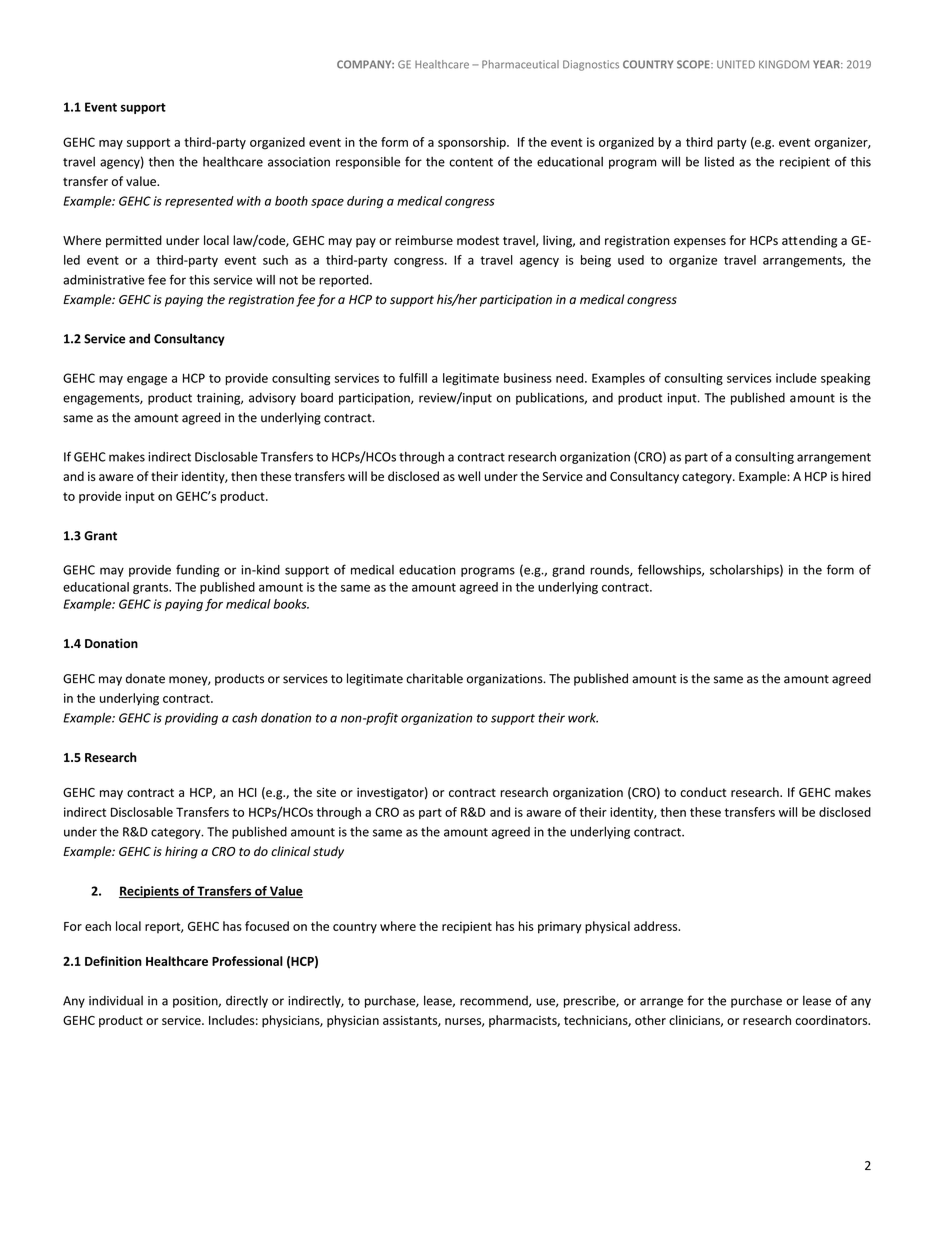 The image size is (952, 1233). I want to click on Pharmaceutical, so click(520, 64).
